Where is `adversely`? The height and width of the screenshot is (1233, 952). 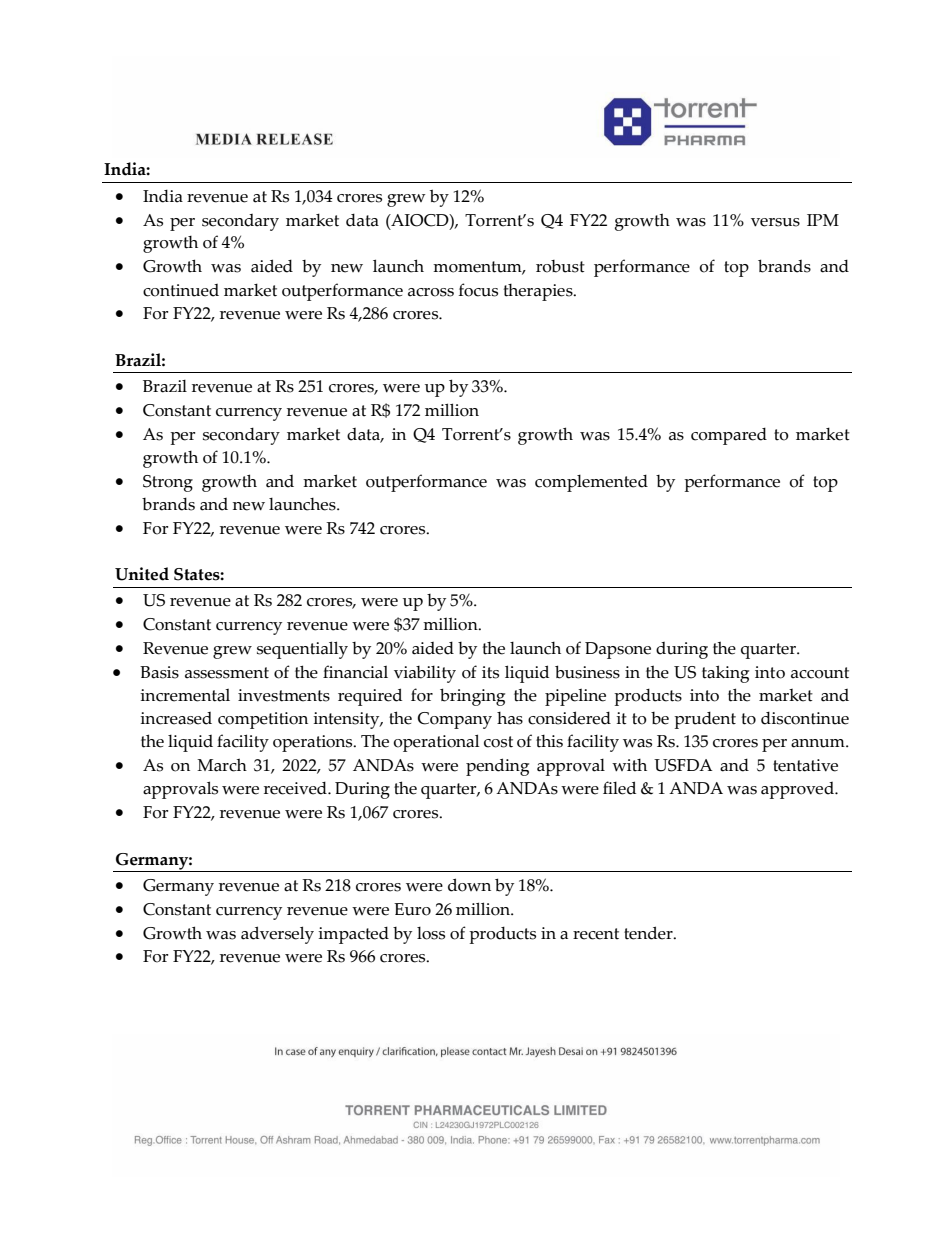 adversely is located at coordinates (277, 935).
